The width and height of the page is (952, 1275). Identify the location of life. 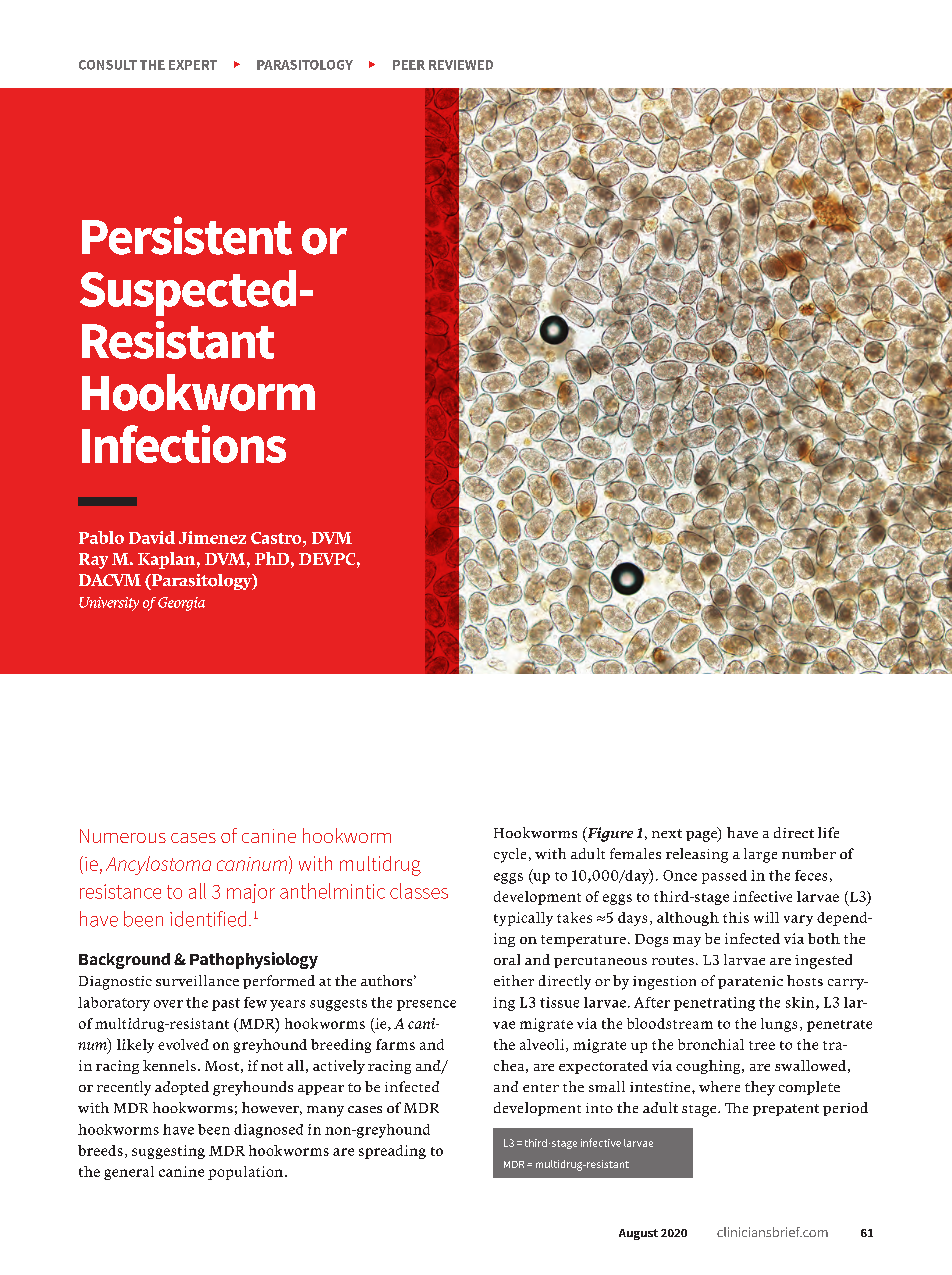
(828, 832).
